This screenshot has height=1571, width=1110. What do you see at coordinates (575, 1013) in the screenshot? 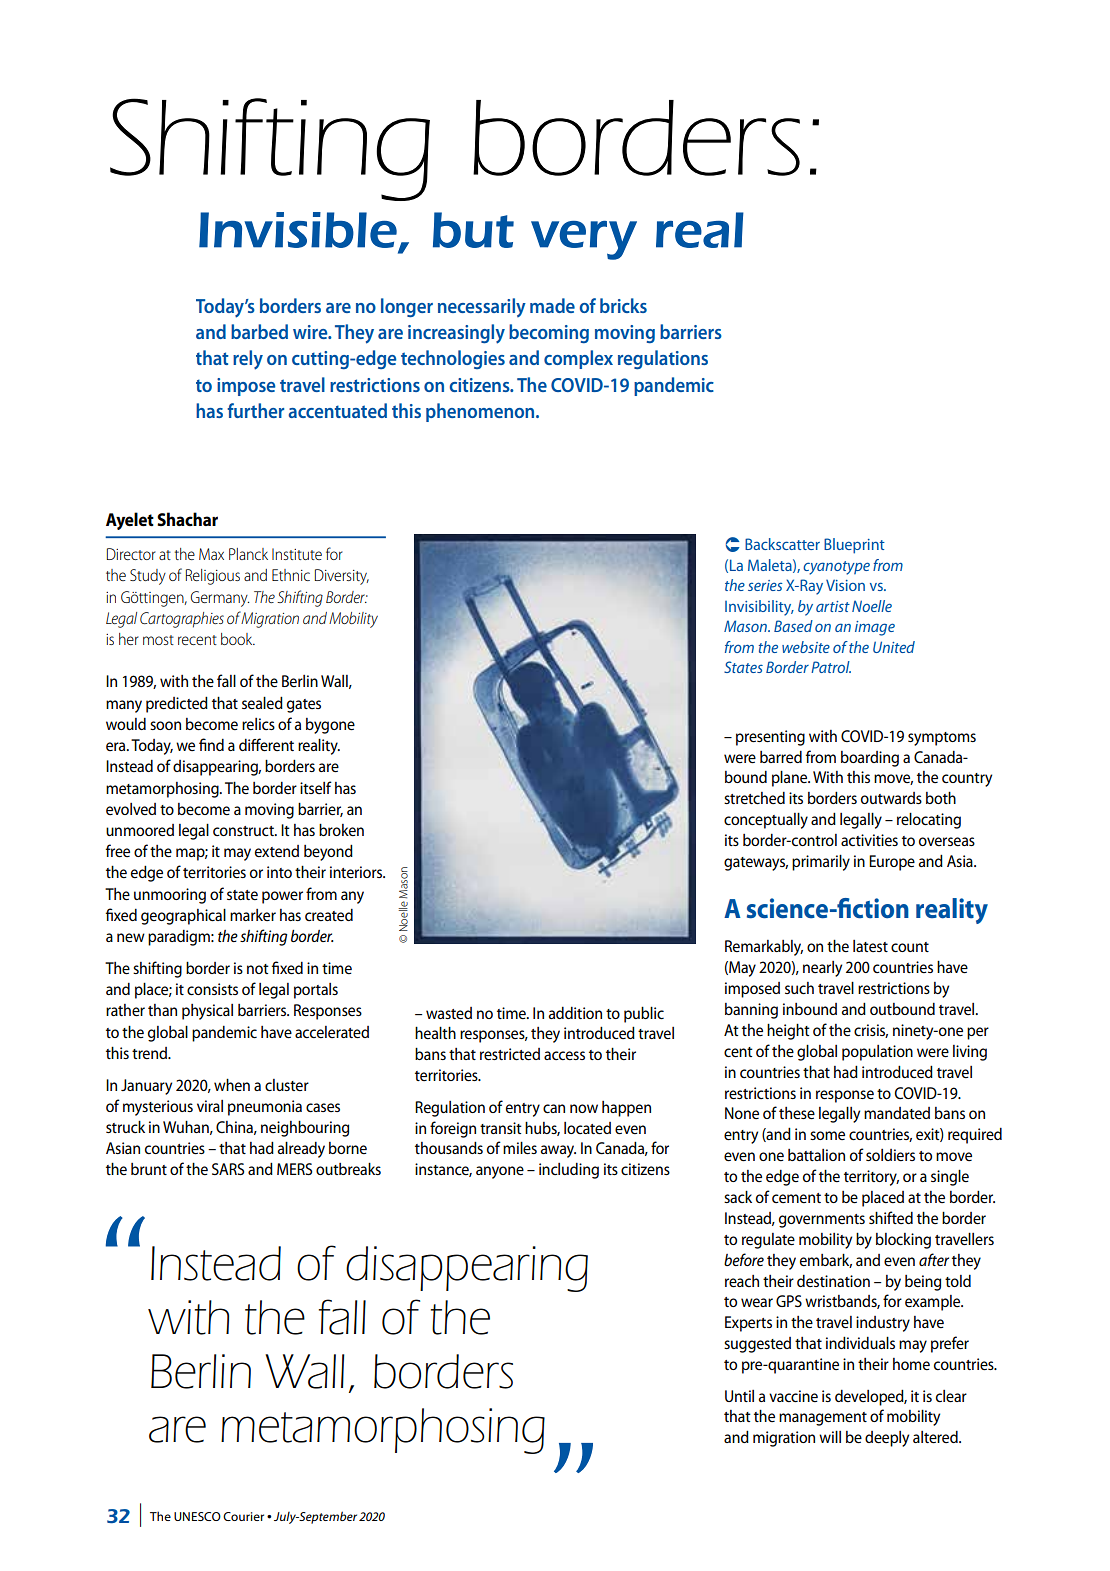
I see `addition` at bounding box center [575, 1013].
